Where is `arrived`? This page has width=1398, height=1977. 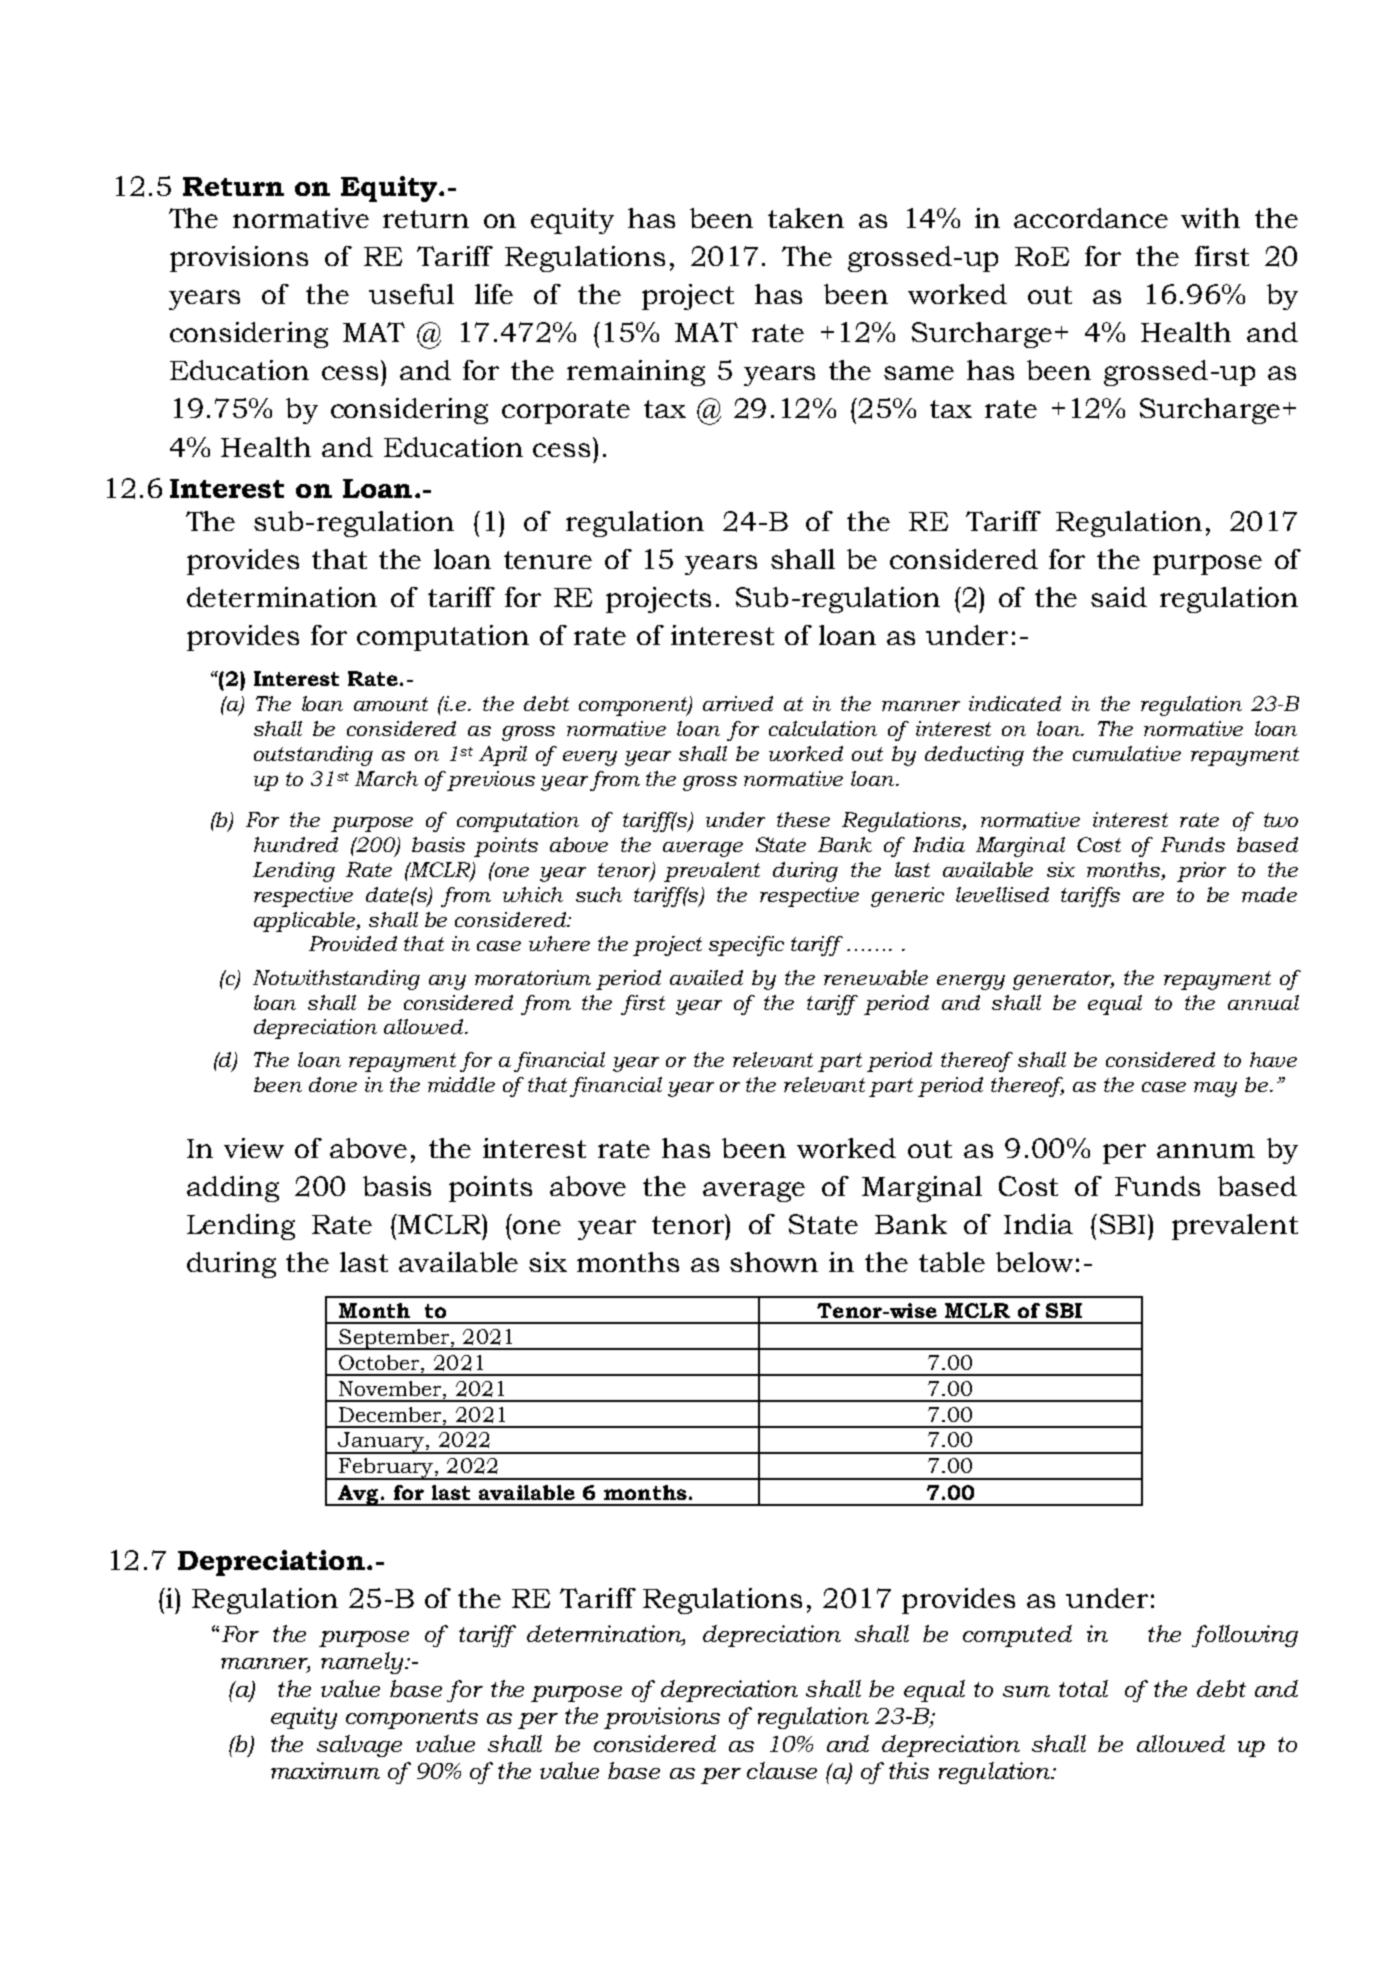
arrived is located at coordinates (738, 703).
